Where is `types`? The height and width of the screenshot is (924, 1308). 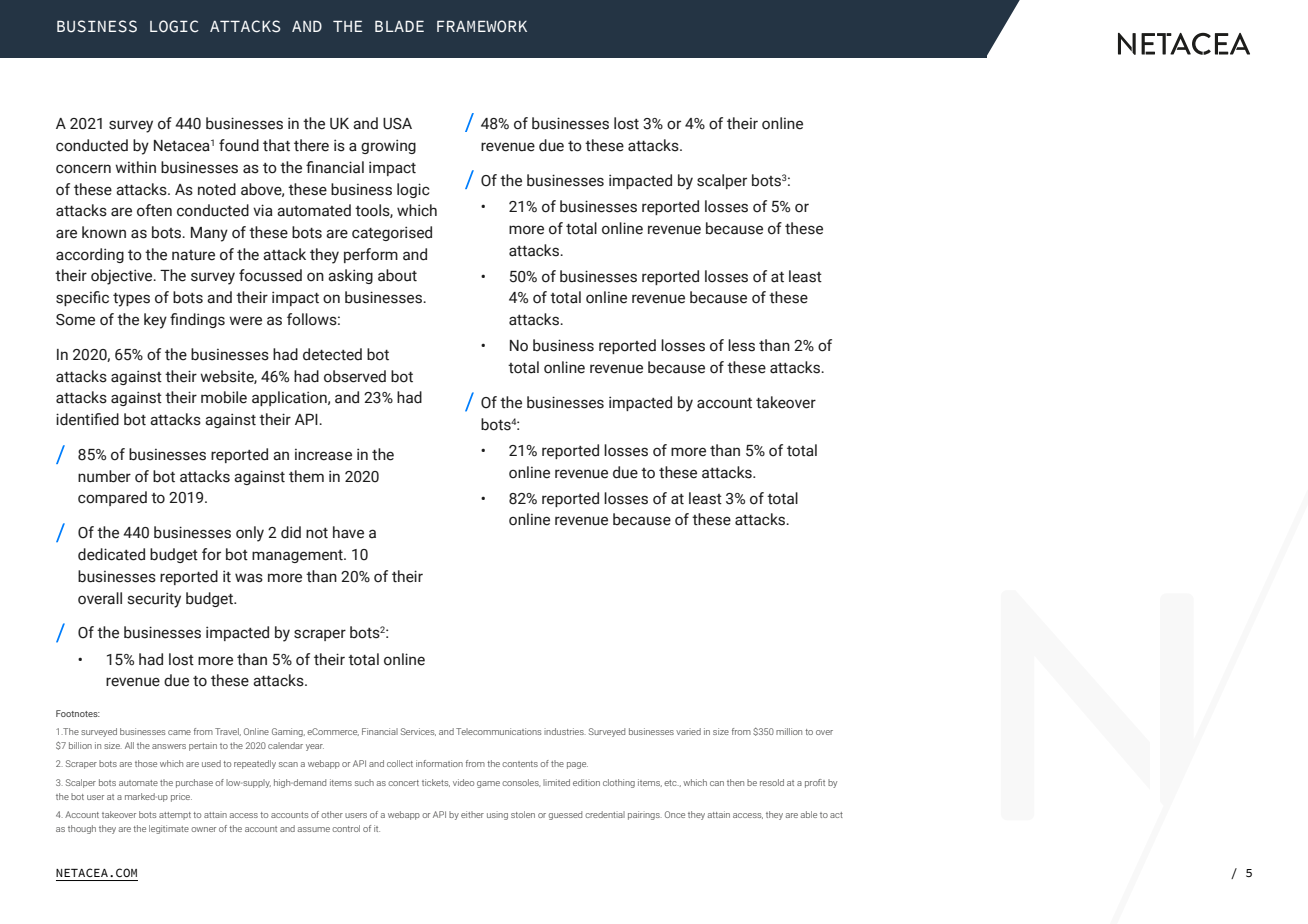 types is located at coordinates (131, 300).
